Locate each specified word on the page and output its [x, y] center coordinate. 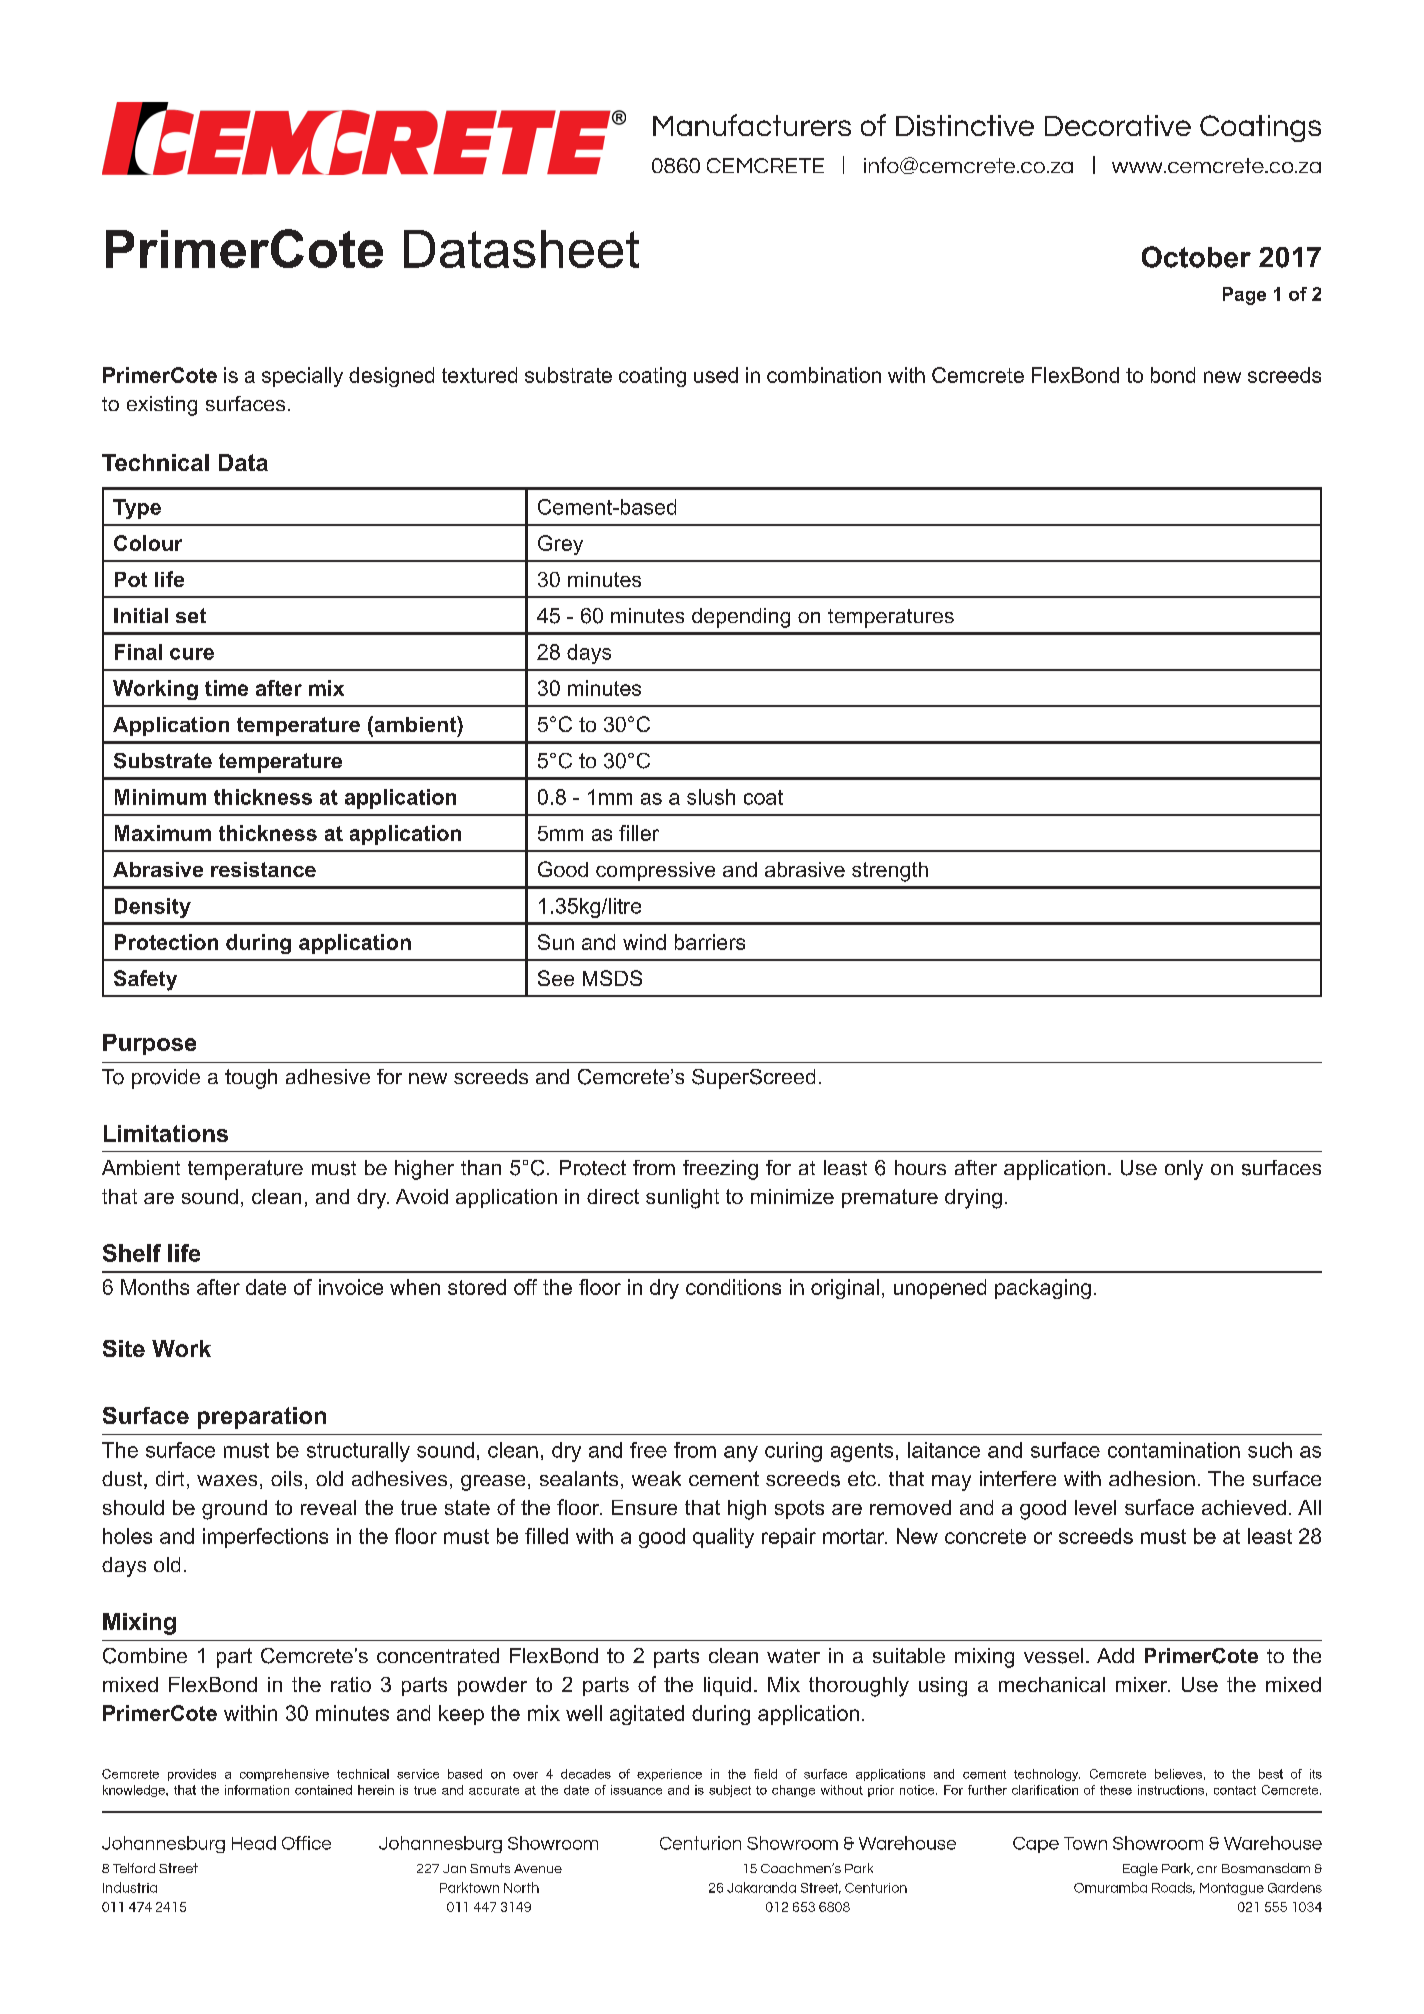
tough [251, 1079]
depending [741, 618]
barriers [710, 942]
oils [286, 1478]
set [191, 615]
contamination [1174, 1450]
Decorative [1118, 125]
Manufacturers [752, 125]
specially [302, 377]
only [1184, 1170]
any [741, 1454]
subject [730, 1791]
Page [1244, 296]
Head [254, 1843]
